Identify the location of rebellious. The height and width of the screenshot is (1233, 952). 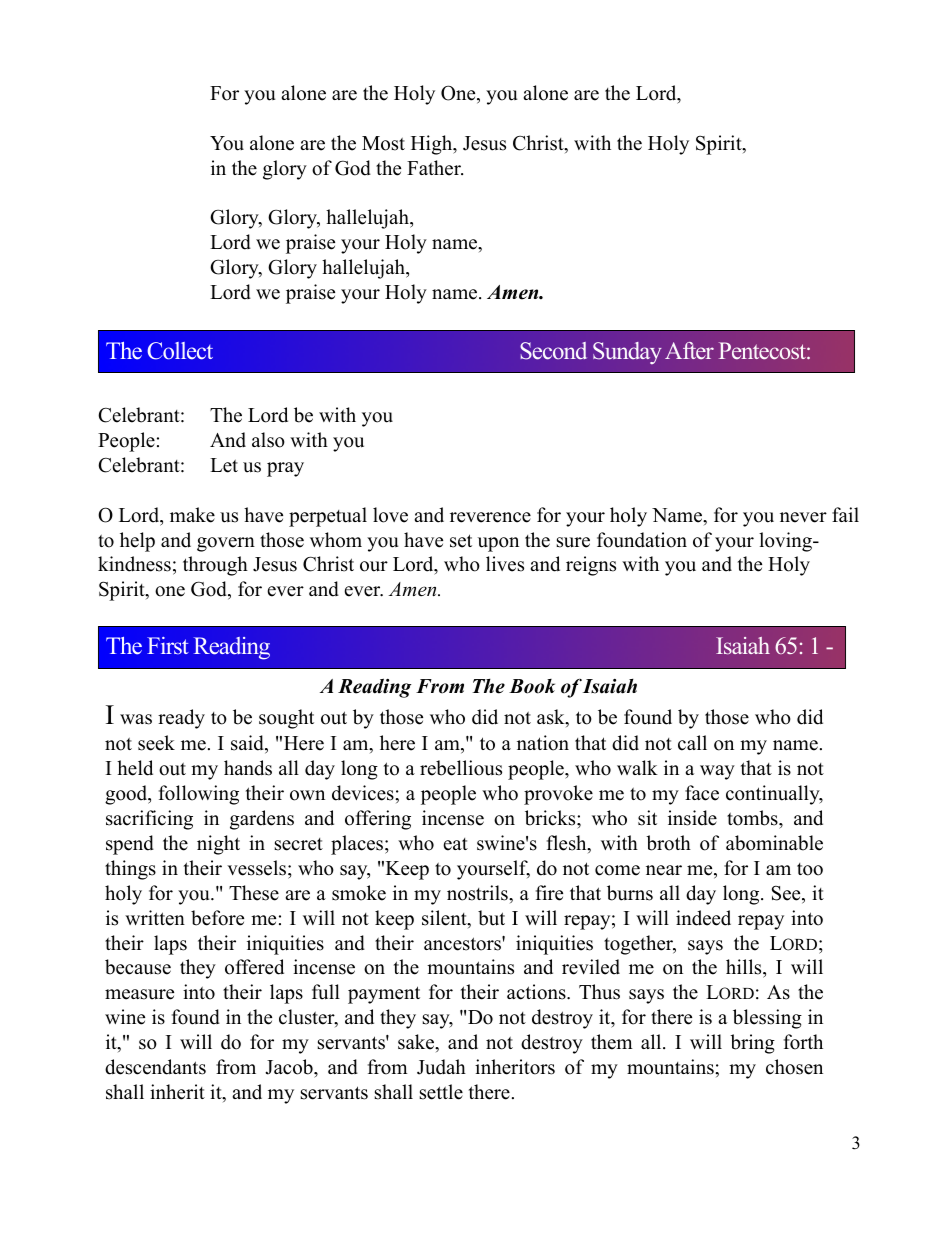
(461, 768).
